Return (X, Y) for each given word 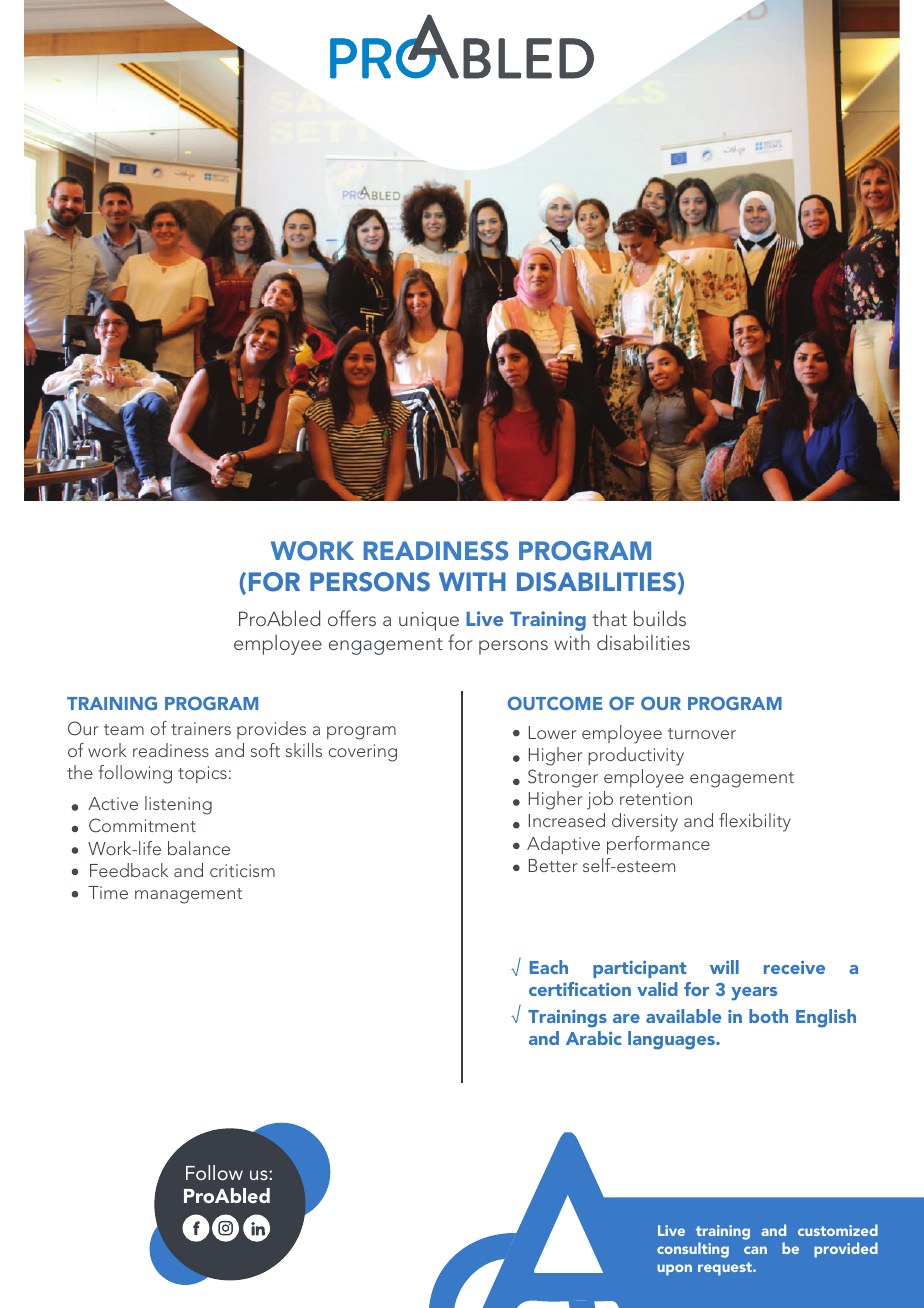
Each (549, 967)
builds (660, 618)
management (188, 896)
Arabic (594, 1038)
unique (429, 621)
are (626, 1018)
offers (352, 618)
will (724, 967)
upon (674, 1270)
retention (656, 798)
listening (178, 805)
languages (672, 1040)
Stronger (563, 778)
